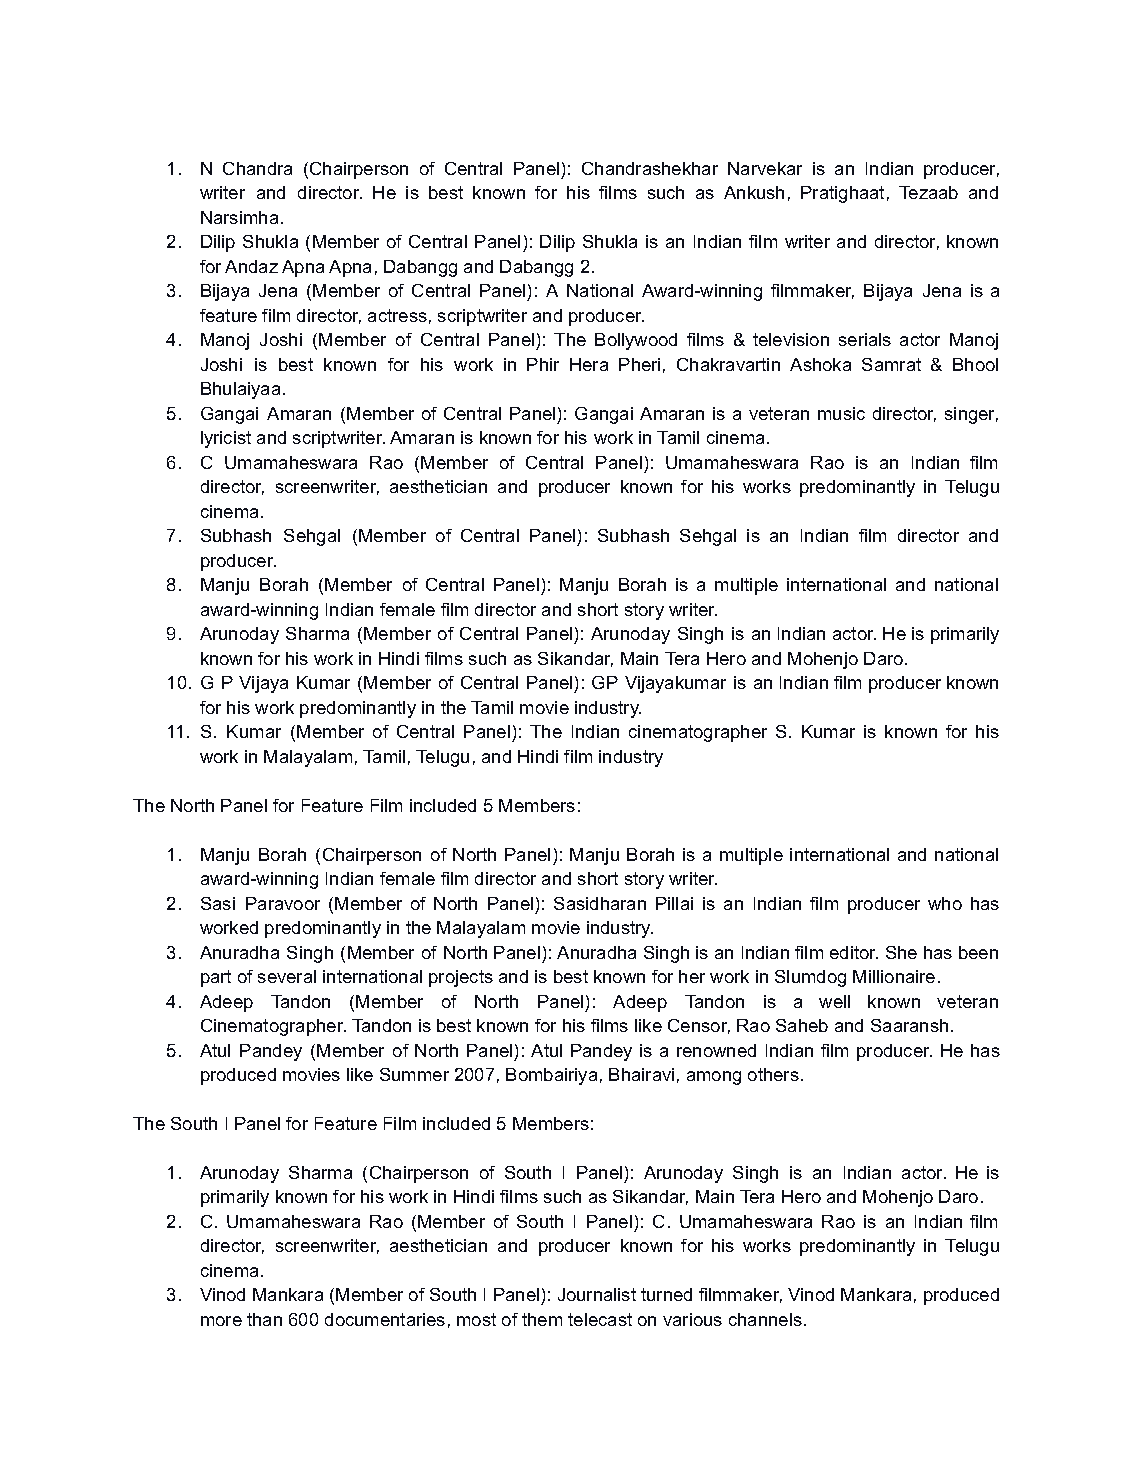  What do you see at coordinates (834, 1001) in the screenshot?
I see `well` at bounding box center [834, 1001].
